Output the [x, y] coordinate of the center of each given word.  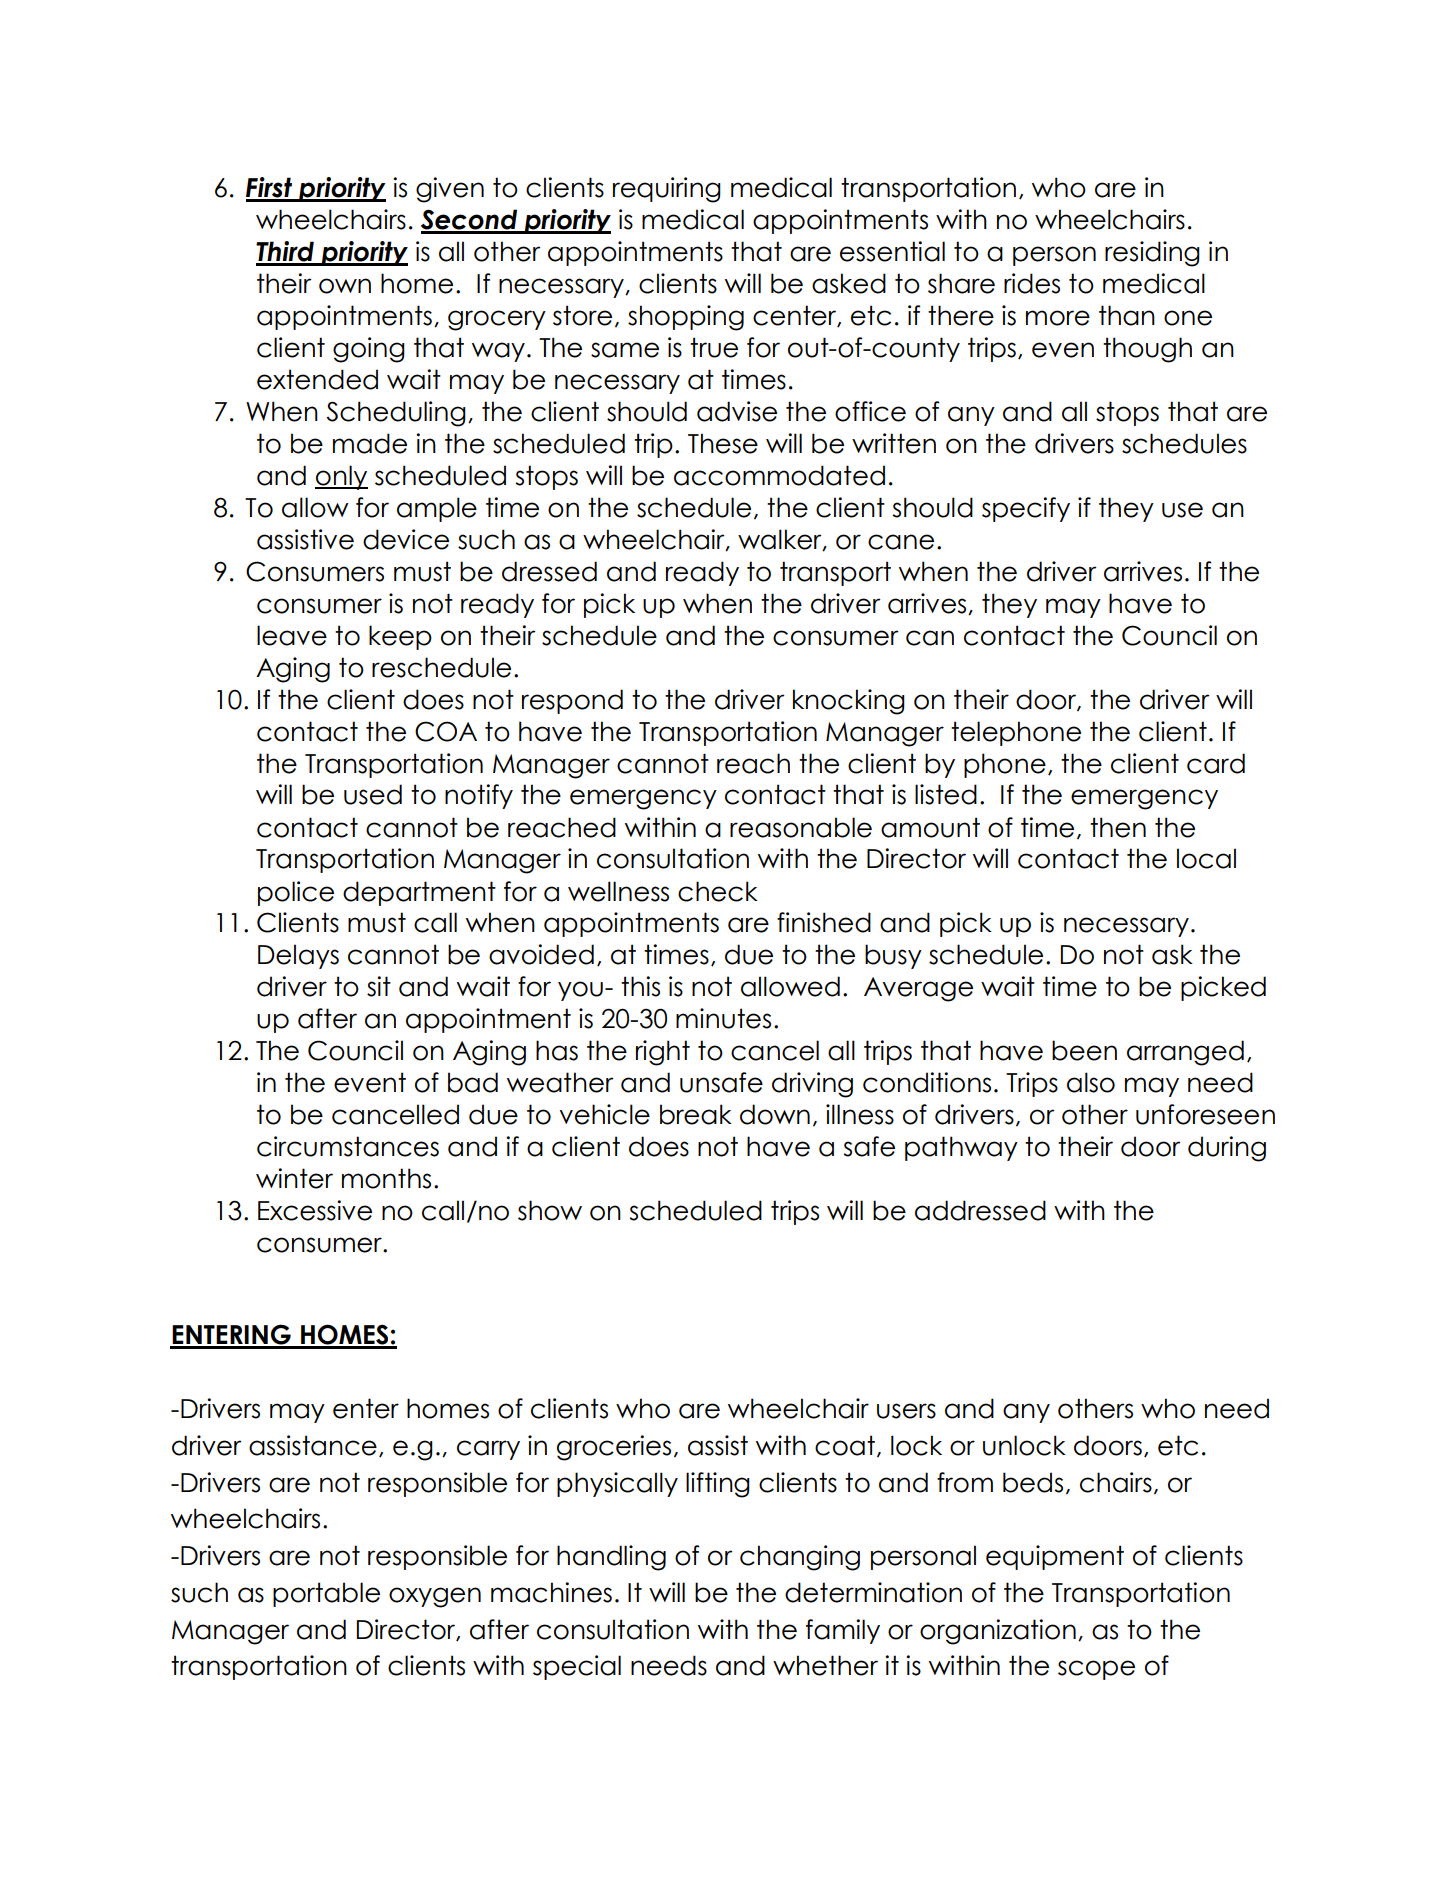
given [450, 190]
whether [825, 1665]
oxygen [435, 1597]
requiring [667, 190]
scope [1096, 1670]
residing [1152, 254]
